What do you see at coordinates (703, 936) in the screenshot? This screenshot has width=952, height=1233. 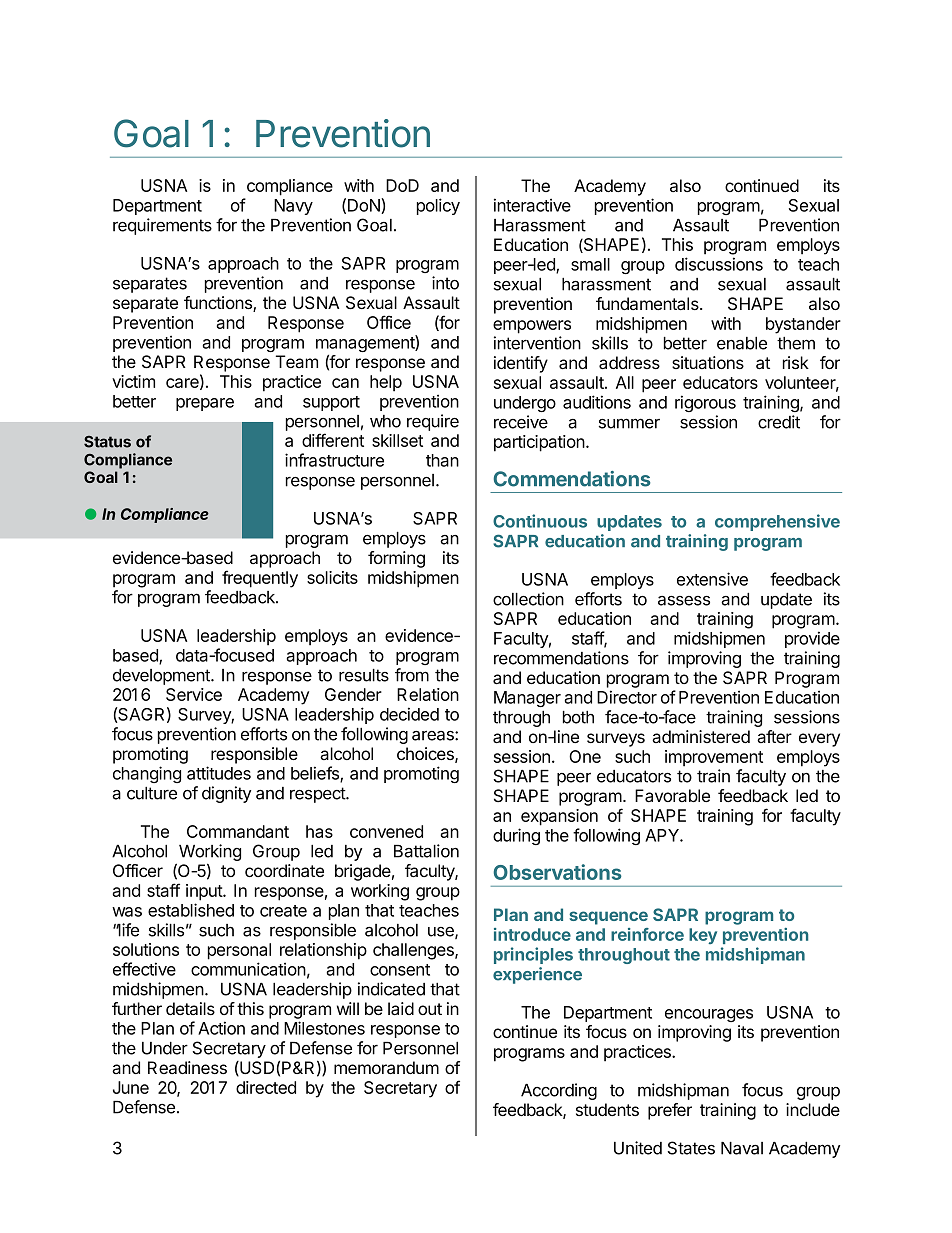 I see `key` at bounding box center [703, 936].
